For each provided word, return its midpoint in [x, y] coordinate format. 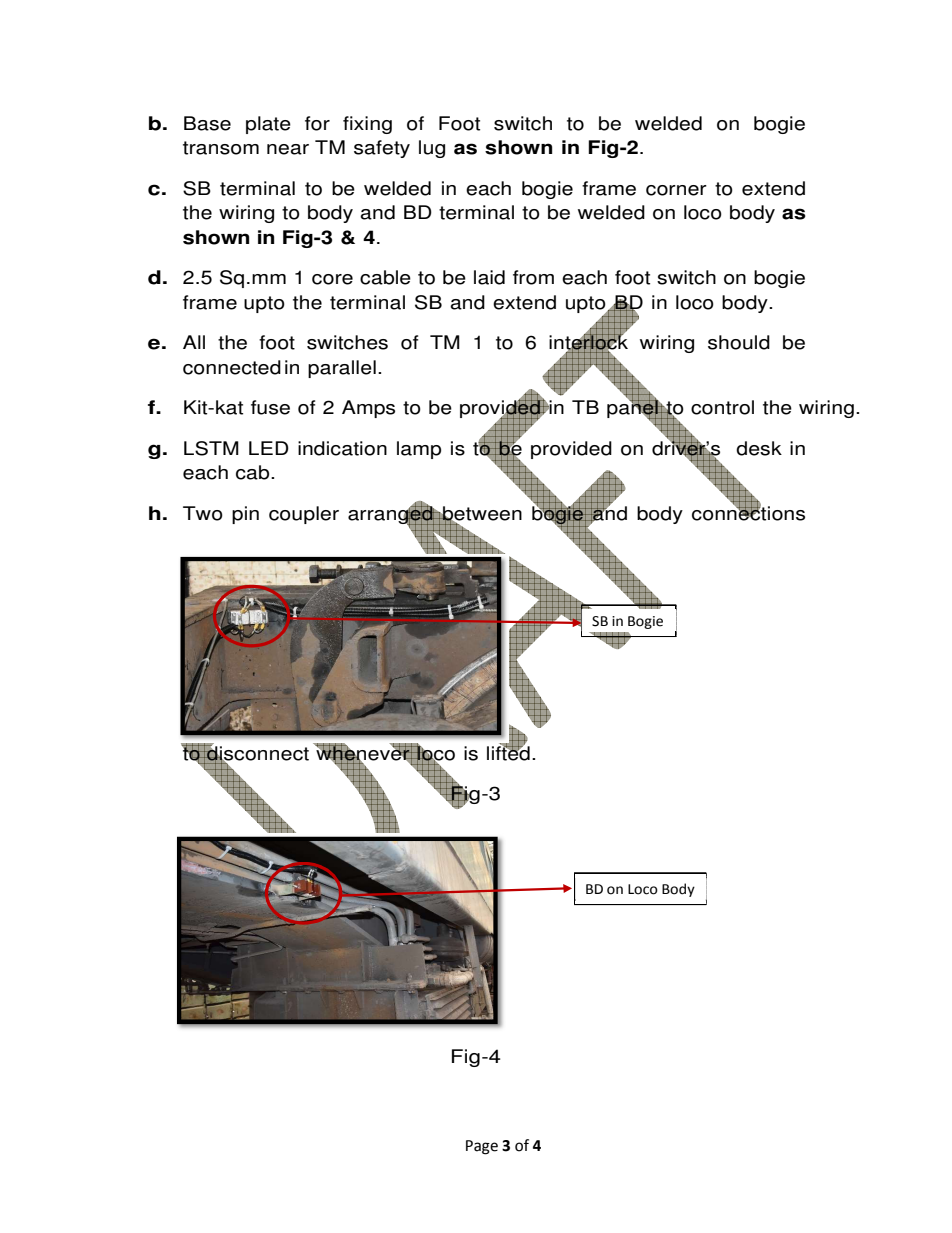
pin [245, 515]
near [288, 149]
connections [748, 512]
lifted [508, 752]
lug [432, 149]
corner [676, 190]
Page [482, 1147]
